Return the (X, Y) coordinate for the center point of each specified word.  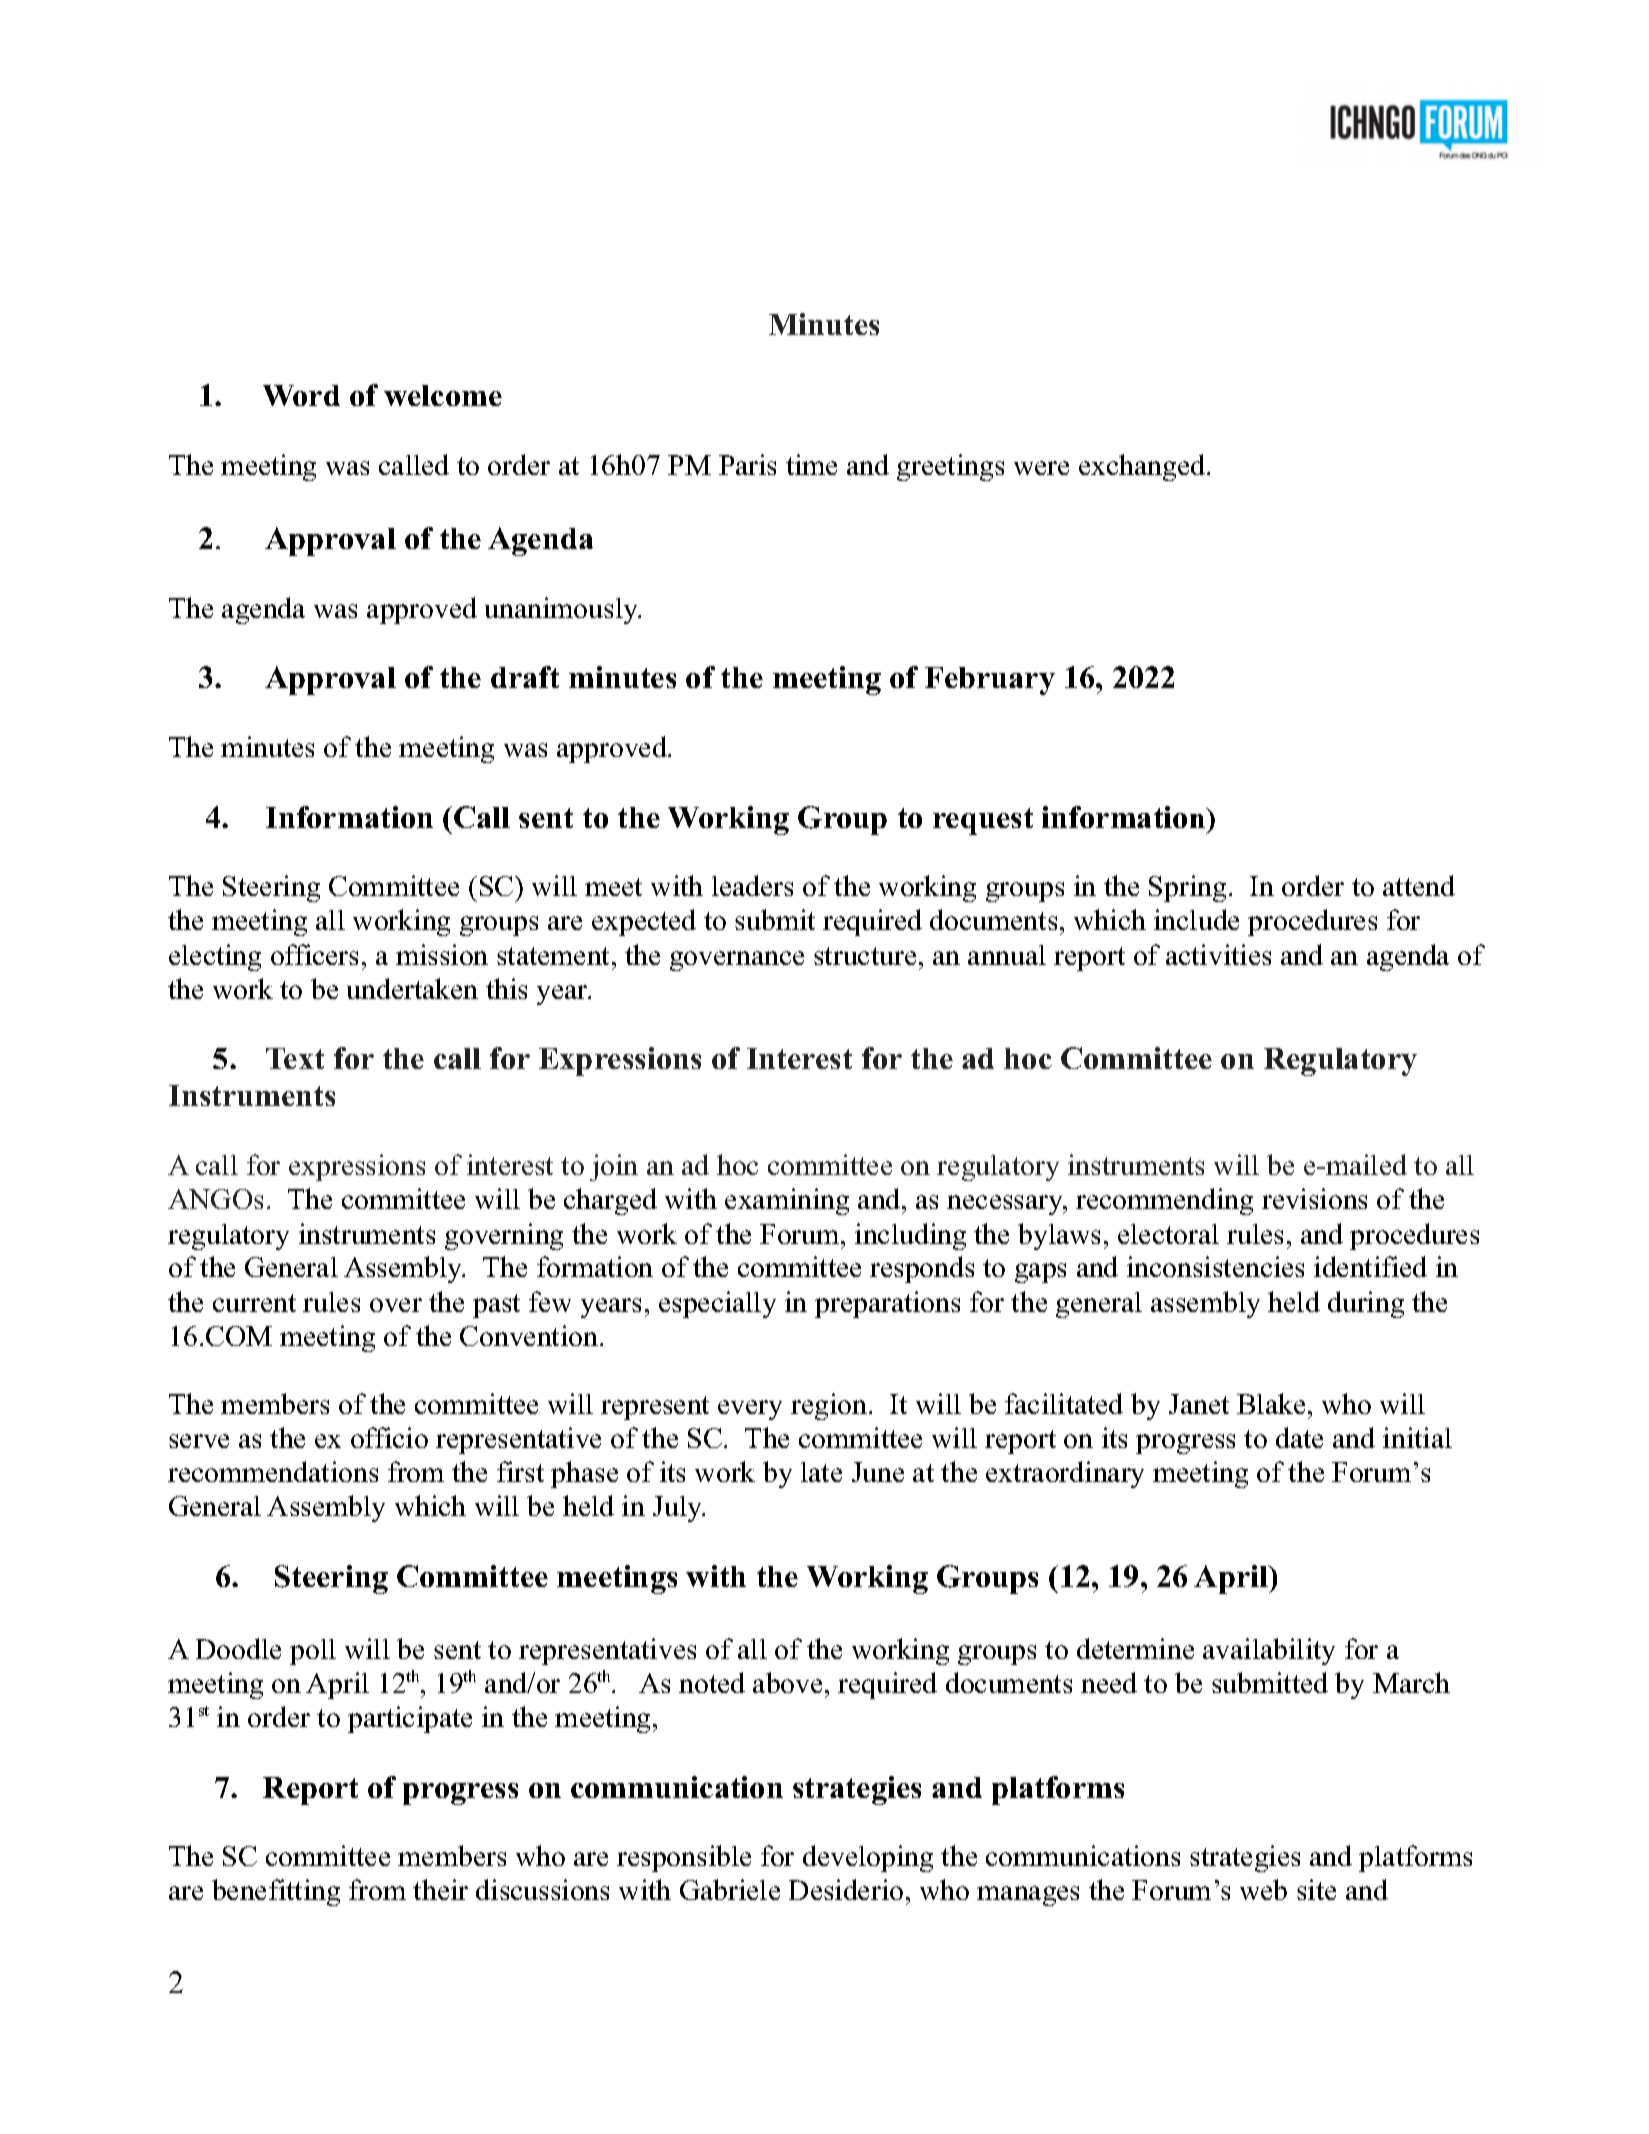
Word (301, 395)
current (254, 1303)
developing (868, 1858)
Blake (1271, 1403)
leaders (752, 885)
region (829, 1406)
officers (314, 954)
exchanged (1143, 467)
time (811, 464)
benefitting (276, 1892)
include (1196, 919)
